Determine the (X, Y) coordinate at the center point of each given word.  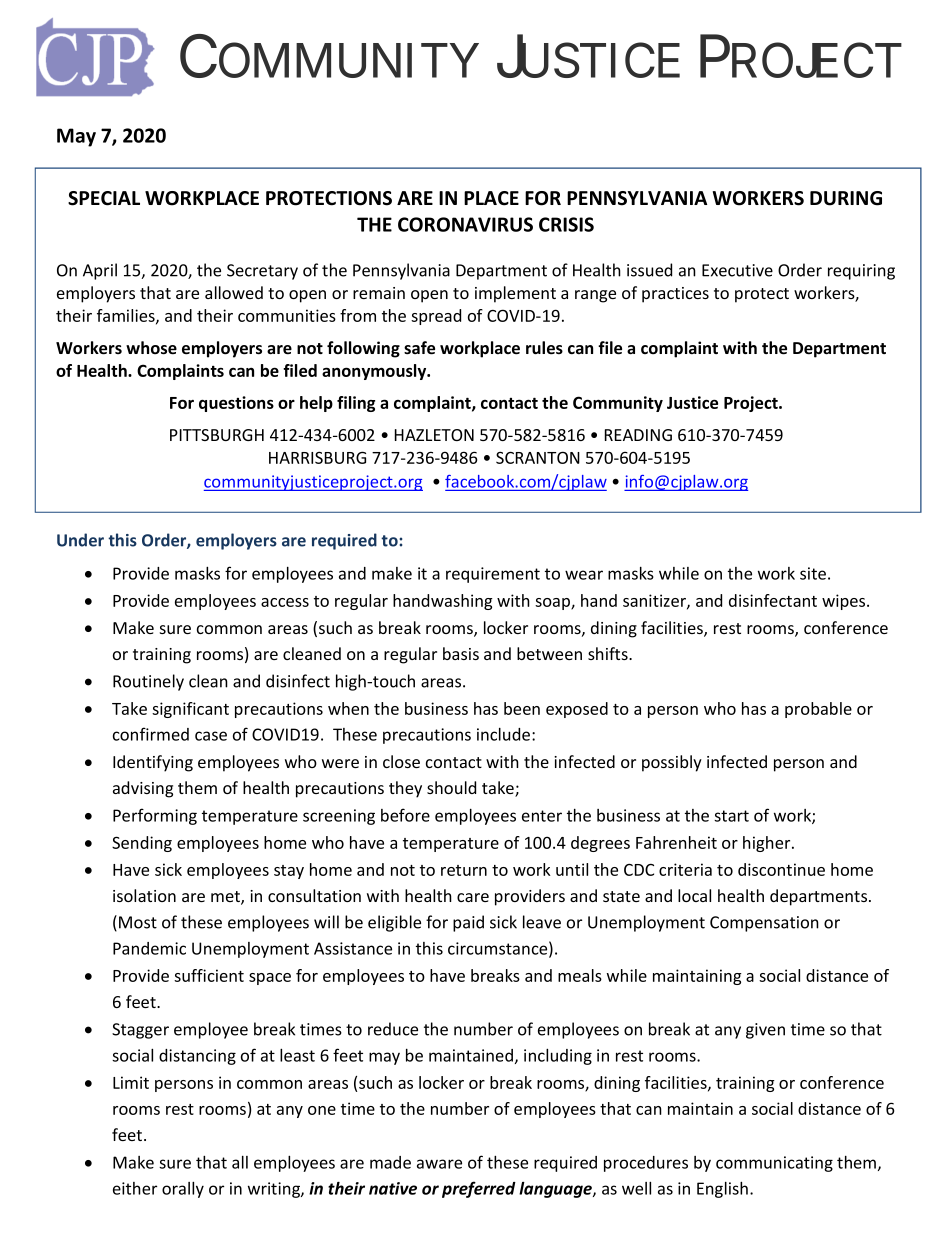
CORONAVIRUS (465, 224)
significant (190, 710)
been (522, 708)
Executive (737, 270)
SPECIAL (104, 198)
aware (439, 1164)
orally (183, 1189)
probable (818, 710)
